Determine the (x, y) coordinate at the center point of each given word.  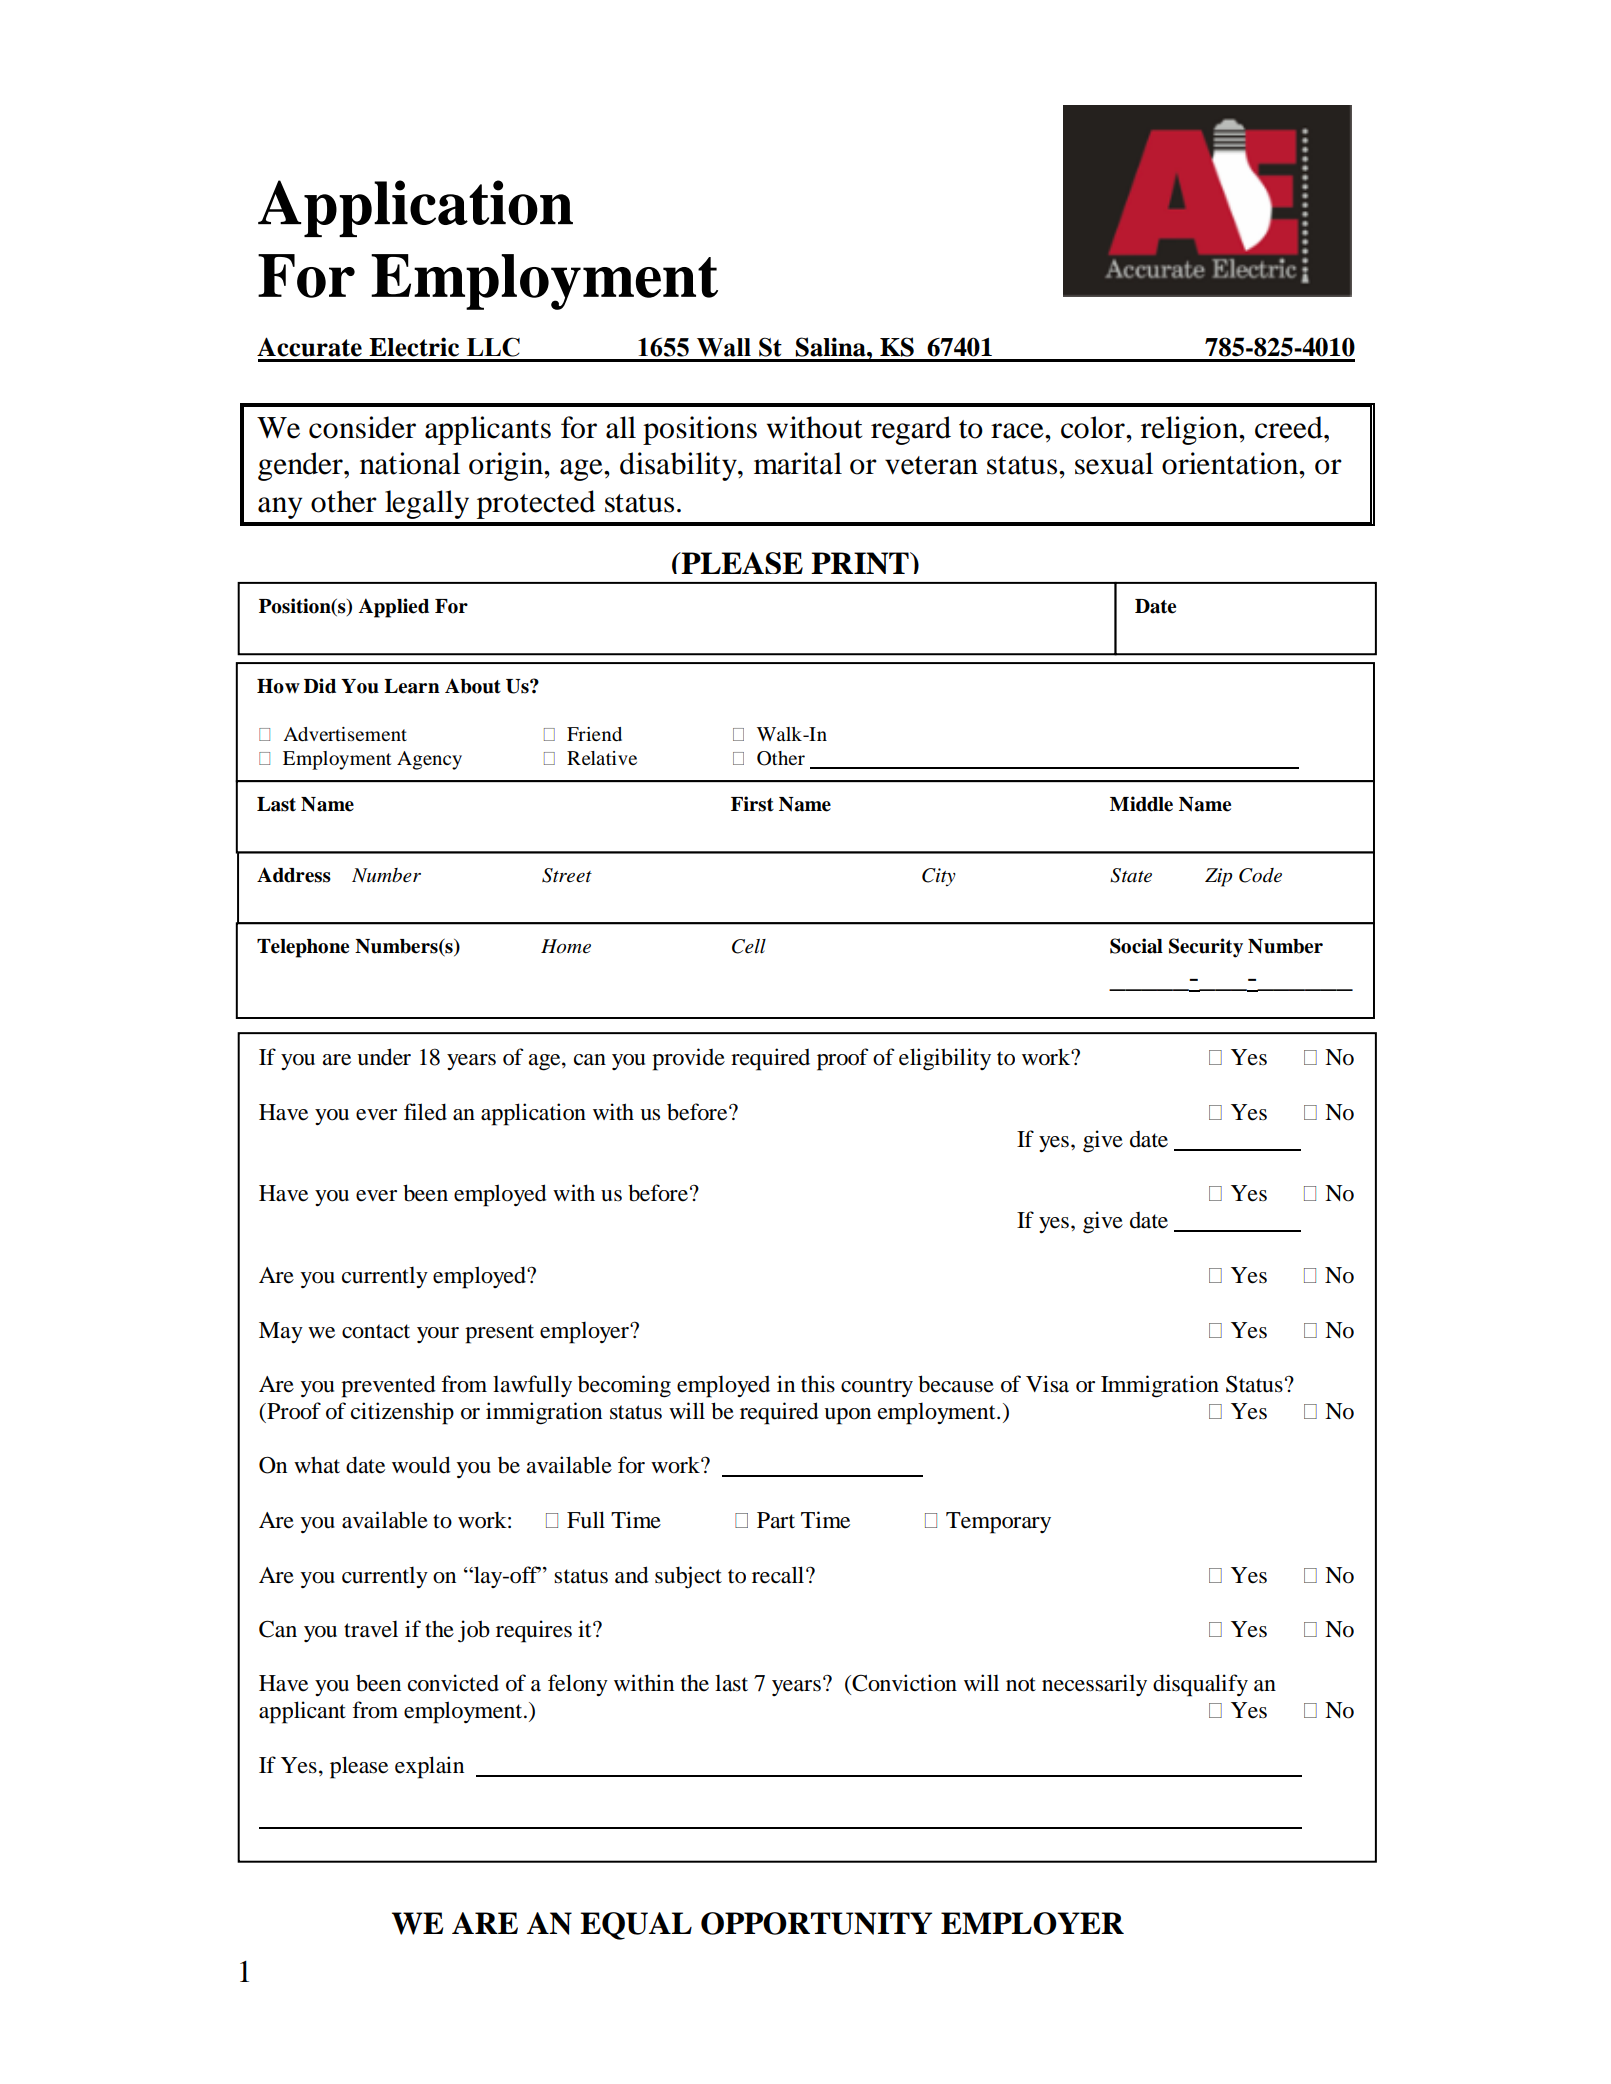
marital (798, 463)
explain (429, 1767)
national (410, 463)
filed (425, 1112)
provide (688, 1059)
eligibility (945, 1059)
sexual (1114, 463)
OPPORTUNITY (816, 1923)
